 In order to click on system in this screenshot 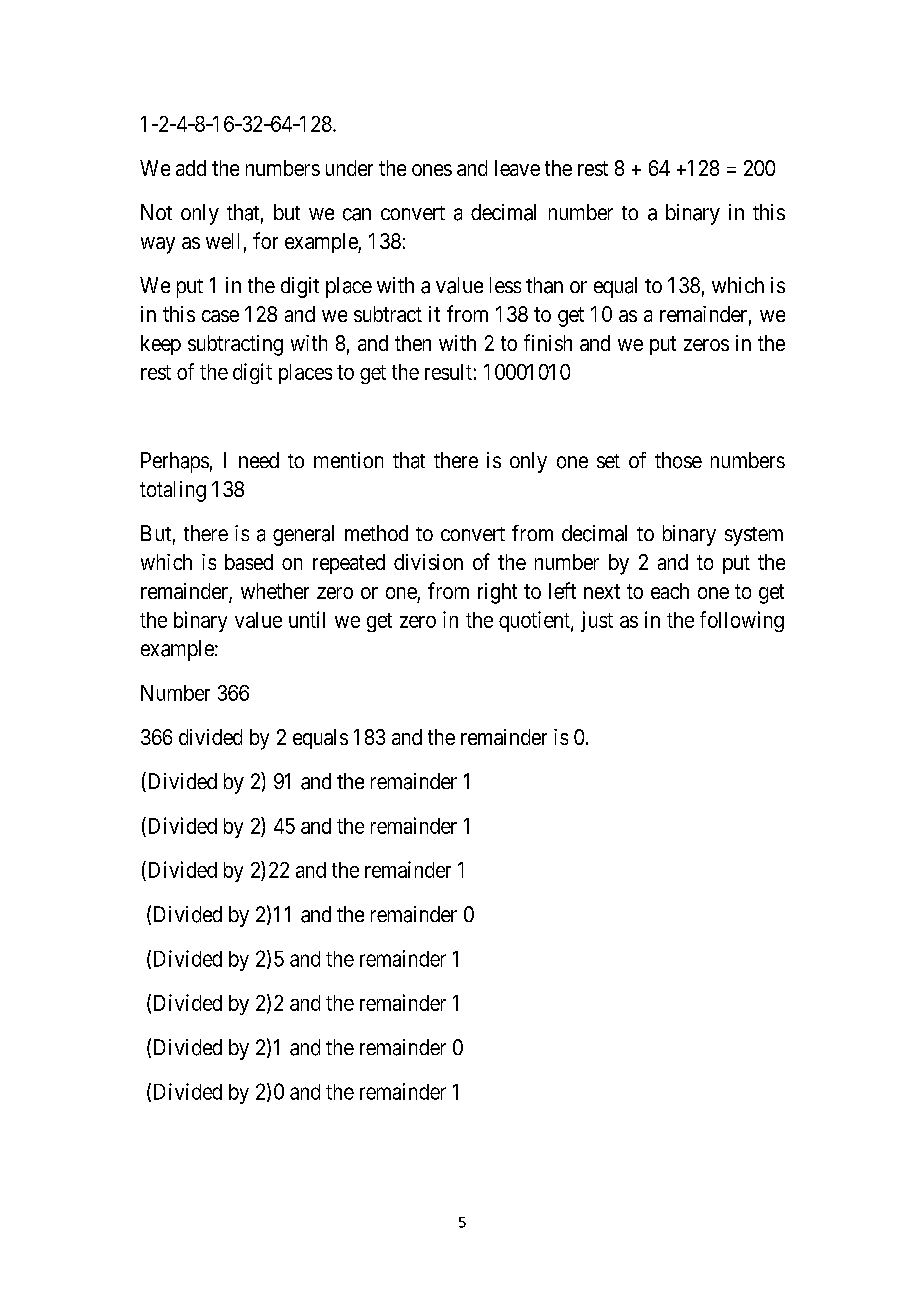, I will do `click(754, 536)`.
